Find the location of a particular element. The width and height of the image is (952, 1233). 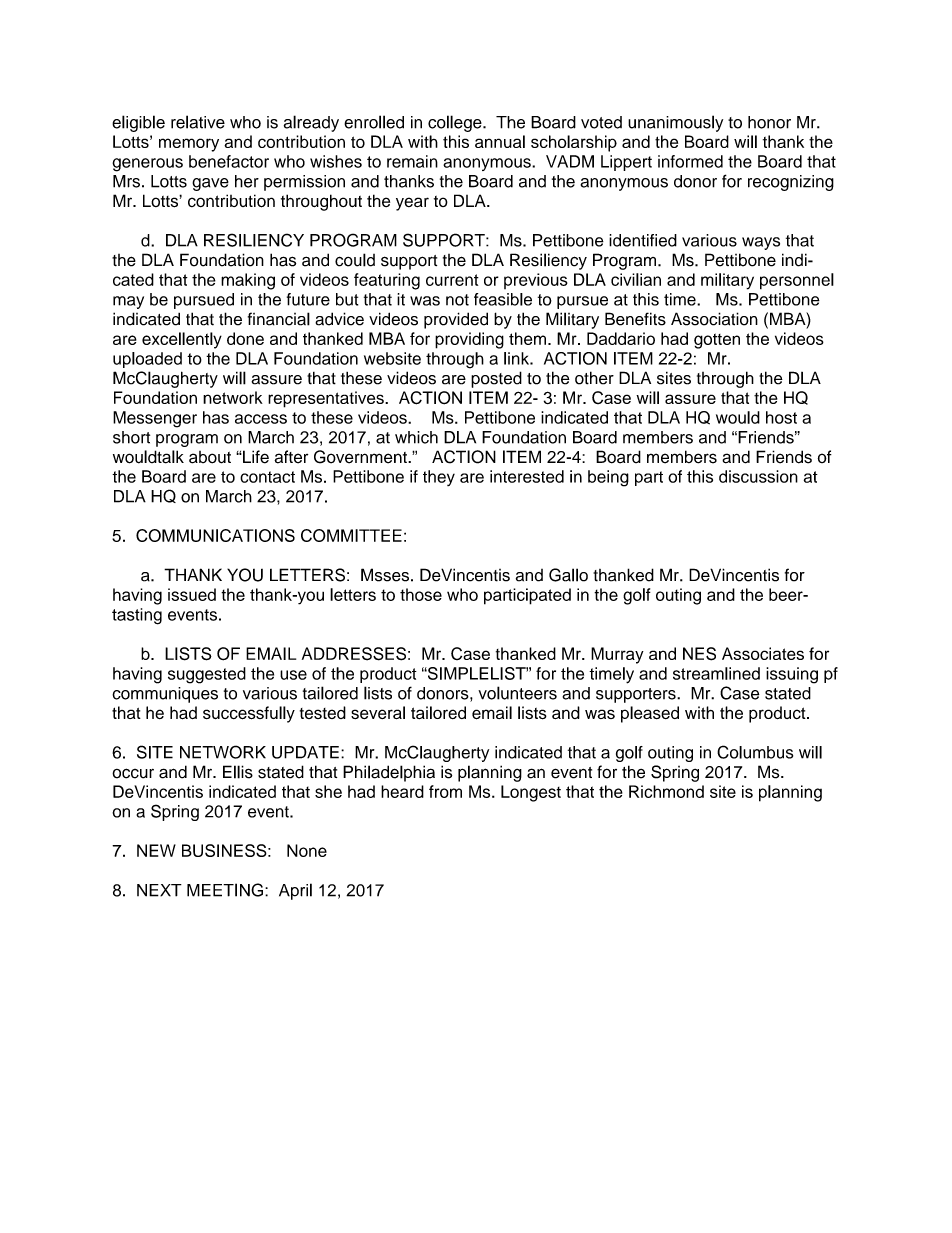

making is located at coordinates (248, 281).
